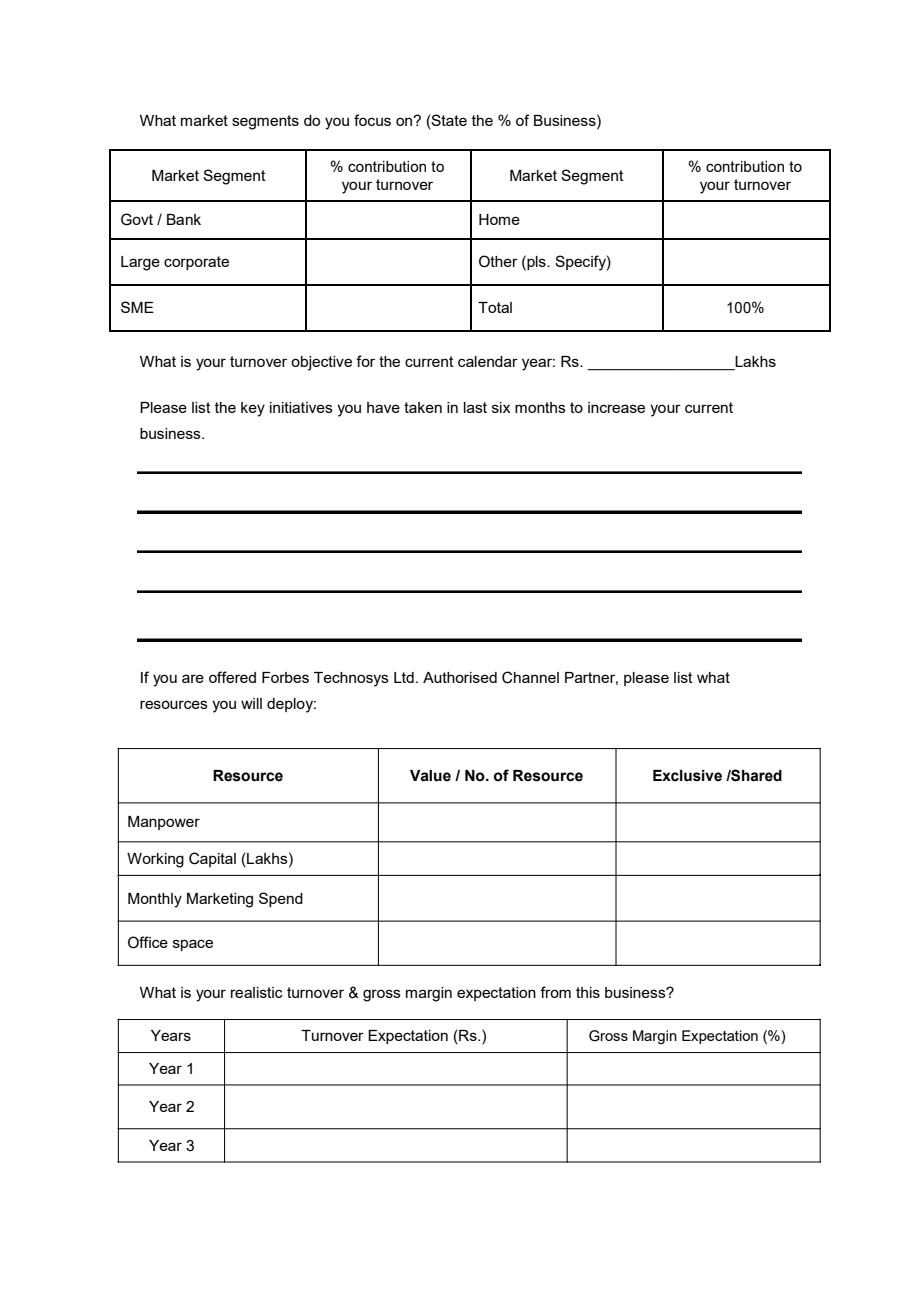  Describe the element at coordinates (137, 307) in the image. I see `SME` at that location.
